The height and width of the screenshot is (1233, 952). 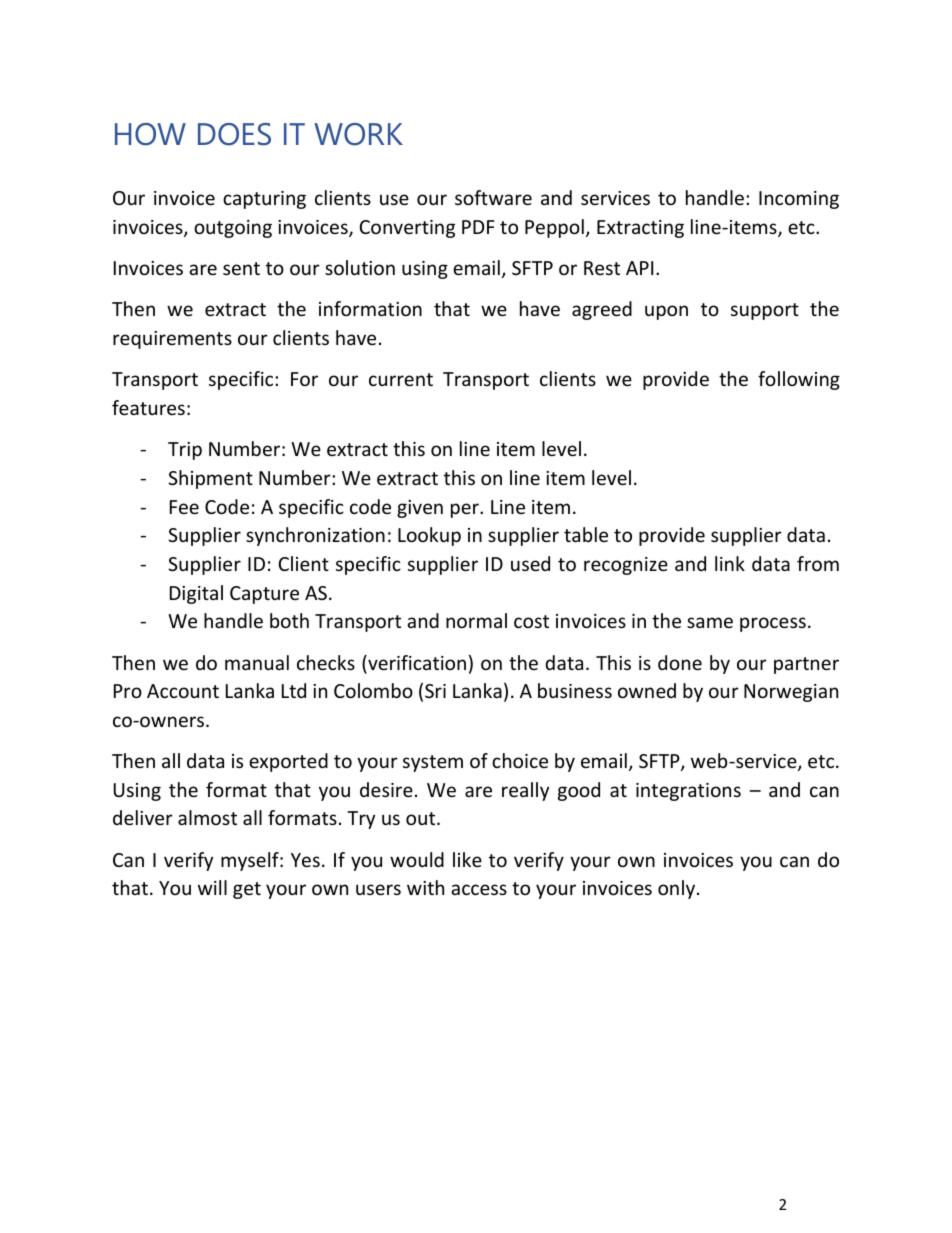 What do you see at coordinates (730, 563) in the screenshot?
I see `link` at bounding box center [730, 563].
